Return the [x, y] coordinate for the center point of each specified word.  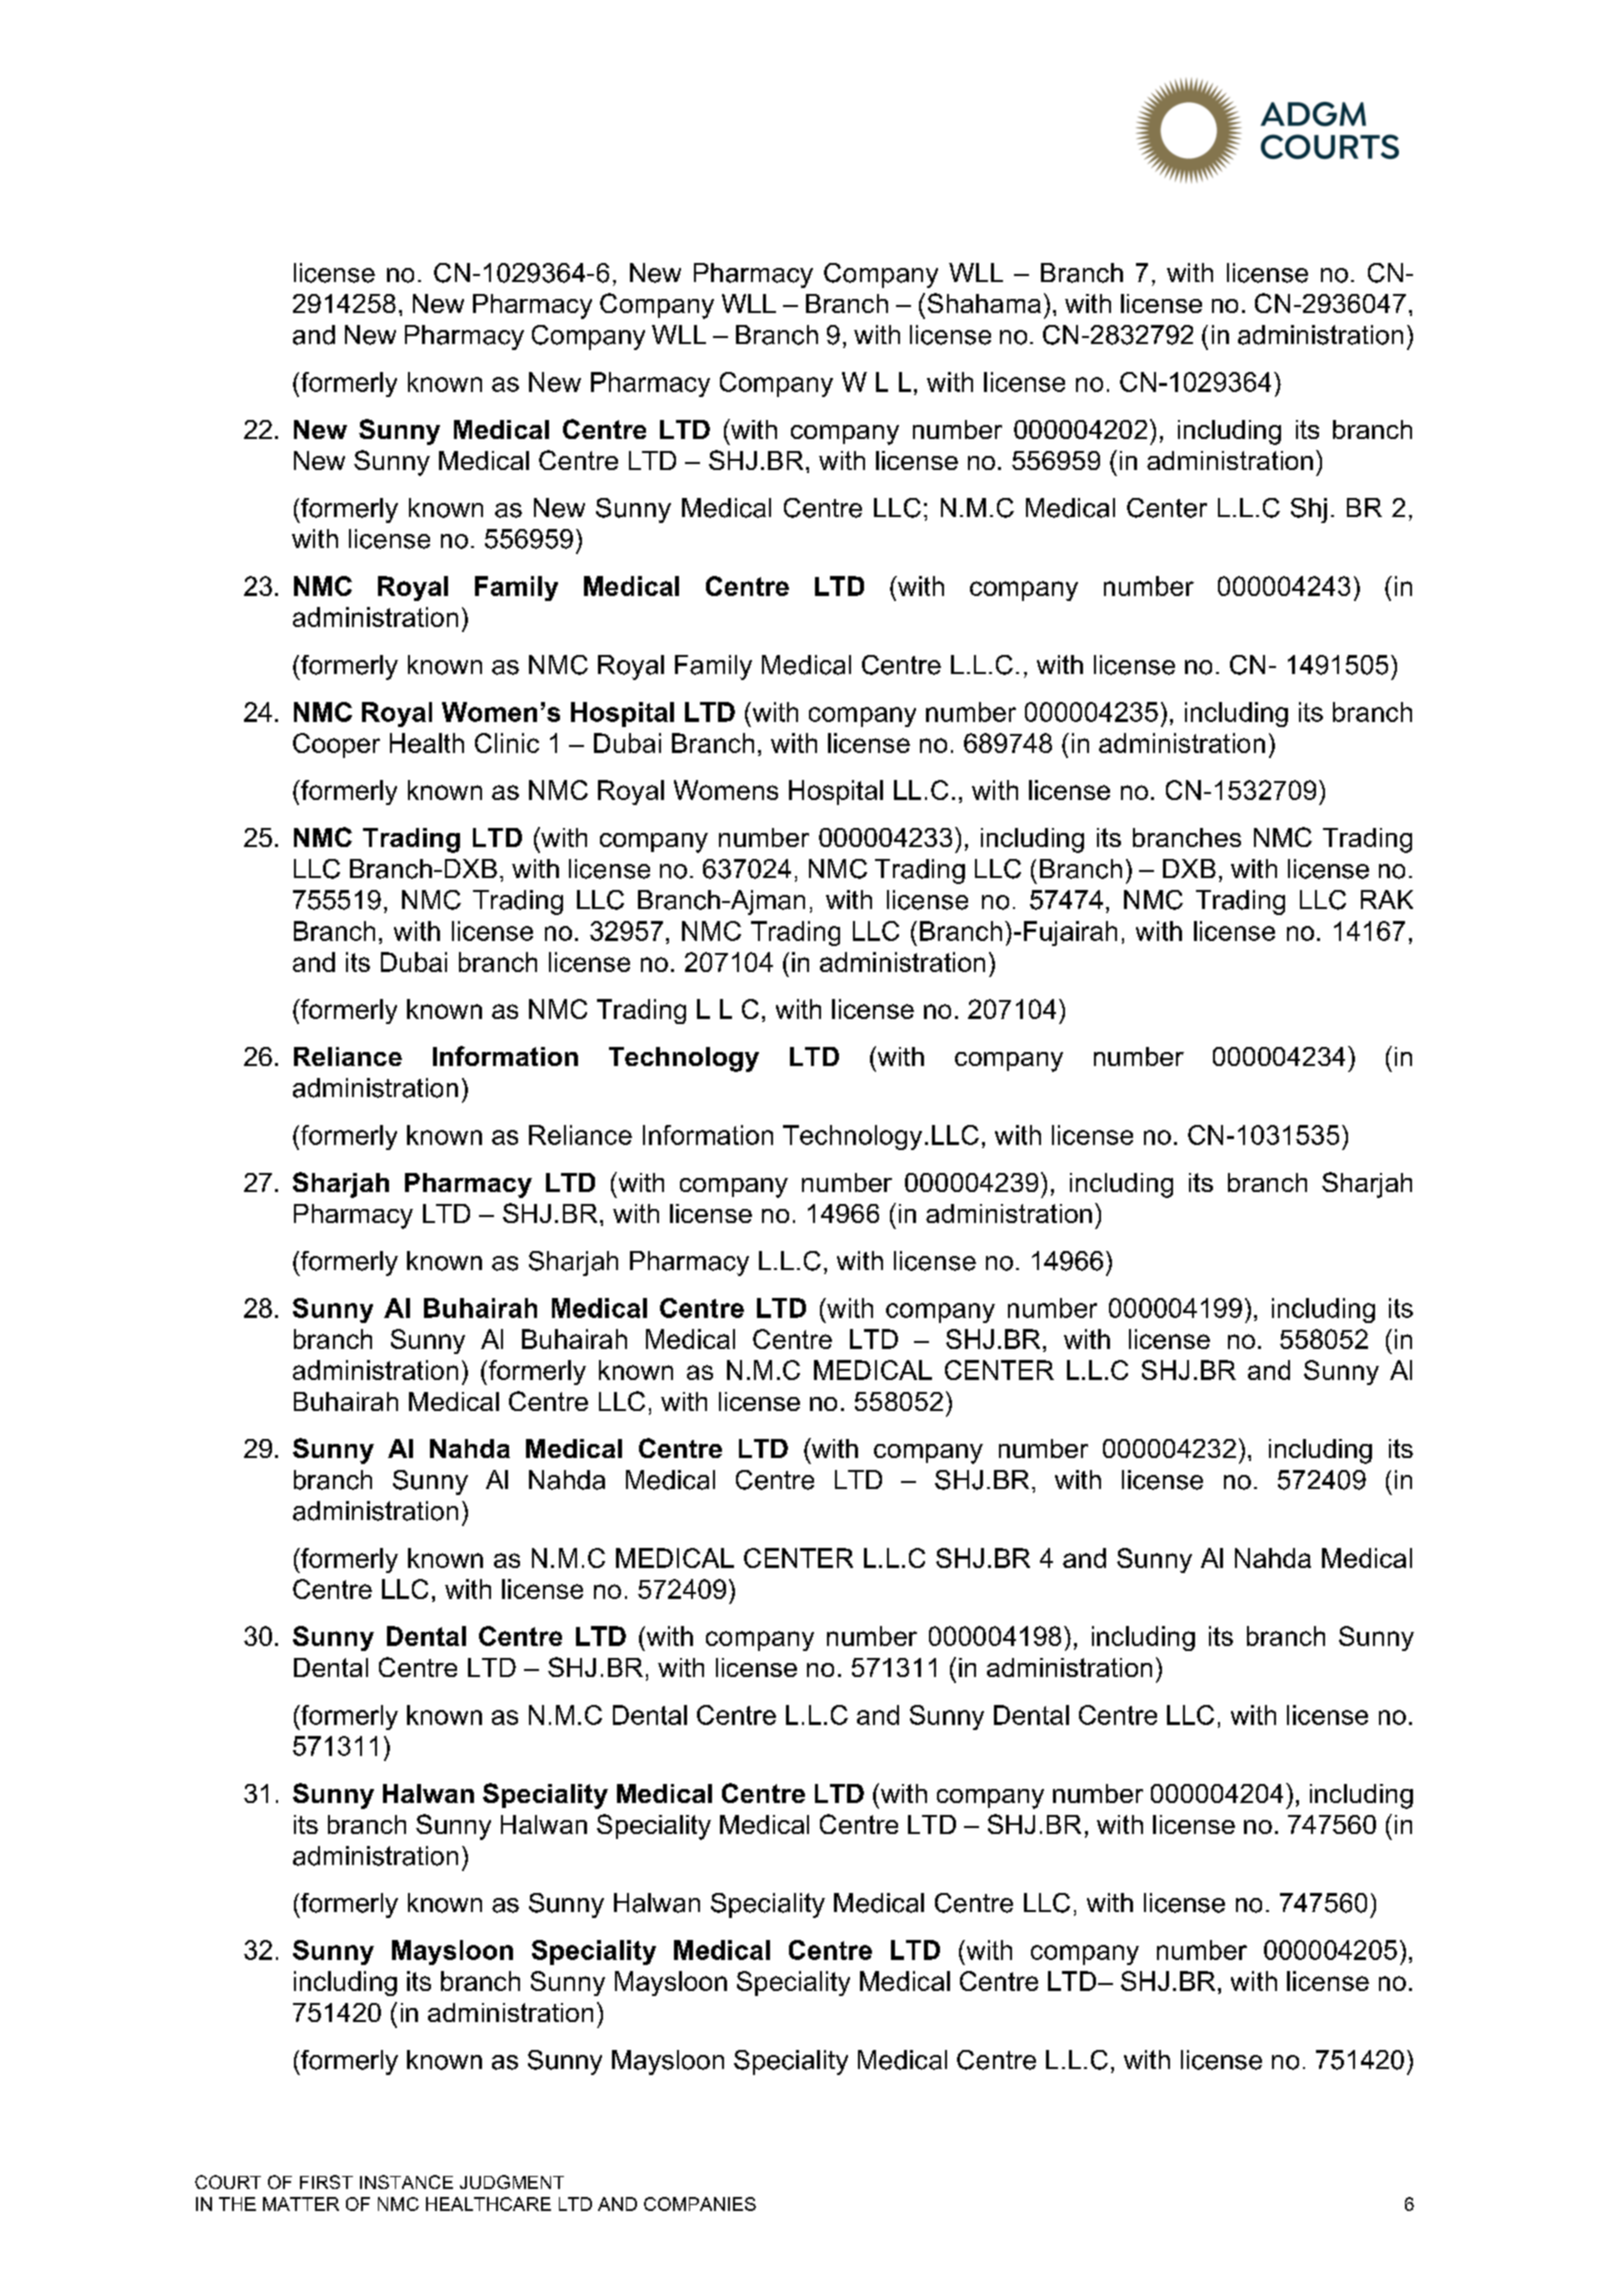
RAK [1387, 899]
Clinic [507, 743]
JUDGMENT [512, 2182]
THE [237, 2204]
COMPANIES [700, 2204]
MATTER [301, 2204]
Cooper [336, 745]
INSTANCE [406, 2182]
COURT [228, 2182]
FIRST [326, 2182]
